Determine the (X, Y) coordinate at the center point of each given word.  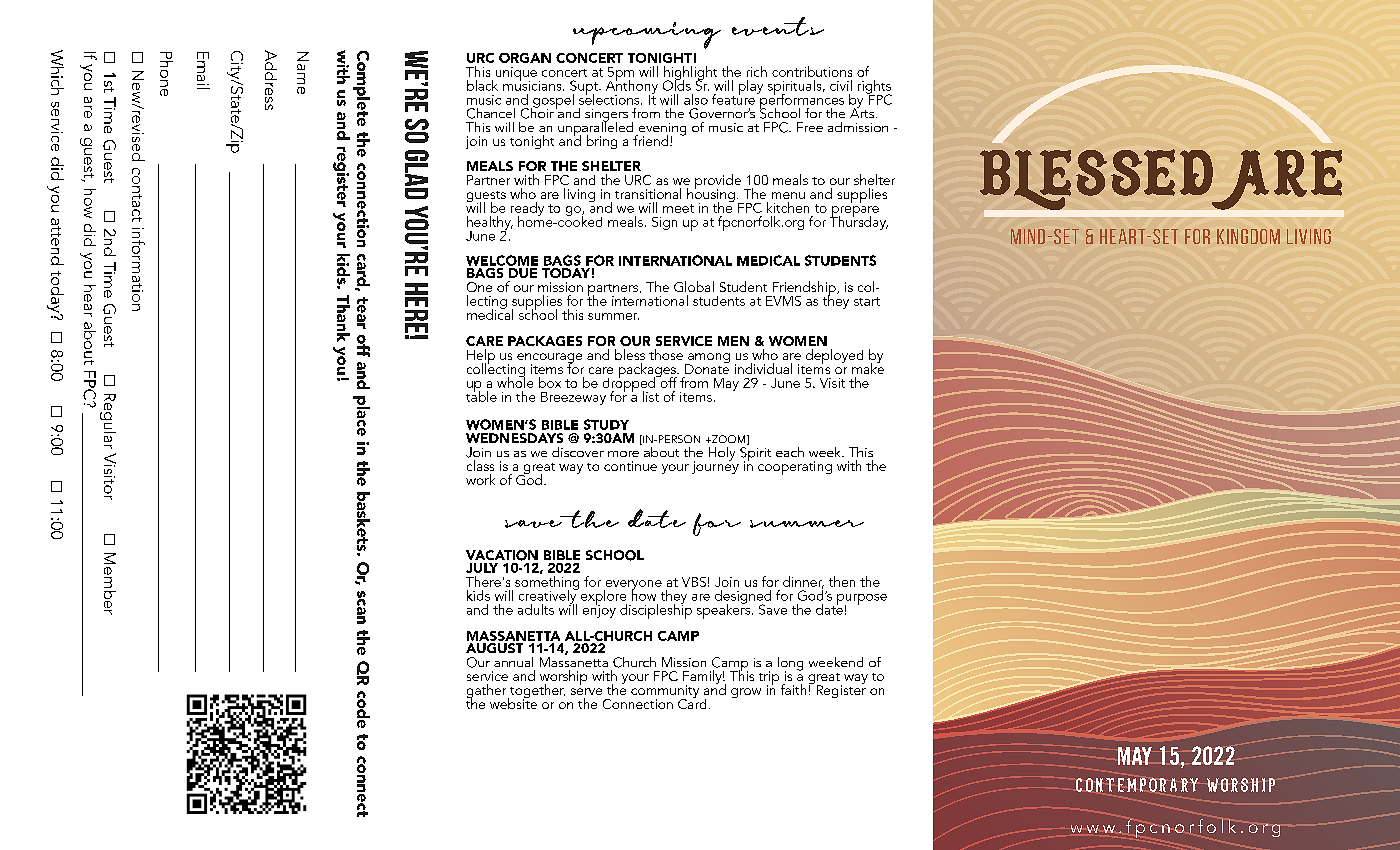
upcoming (647, 35)
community (665, 693)
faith (793, 689)
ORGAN (525, 58)
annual (513, 662)
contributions (812, 71)
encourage (549, 359)
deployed (834, 356)
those (666, 354)
